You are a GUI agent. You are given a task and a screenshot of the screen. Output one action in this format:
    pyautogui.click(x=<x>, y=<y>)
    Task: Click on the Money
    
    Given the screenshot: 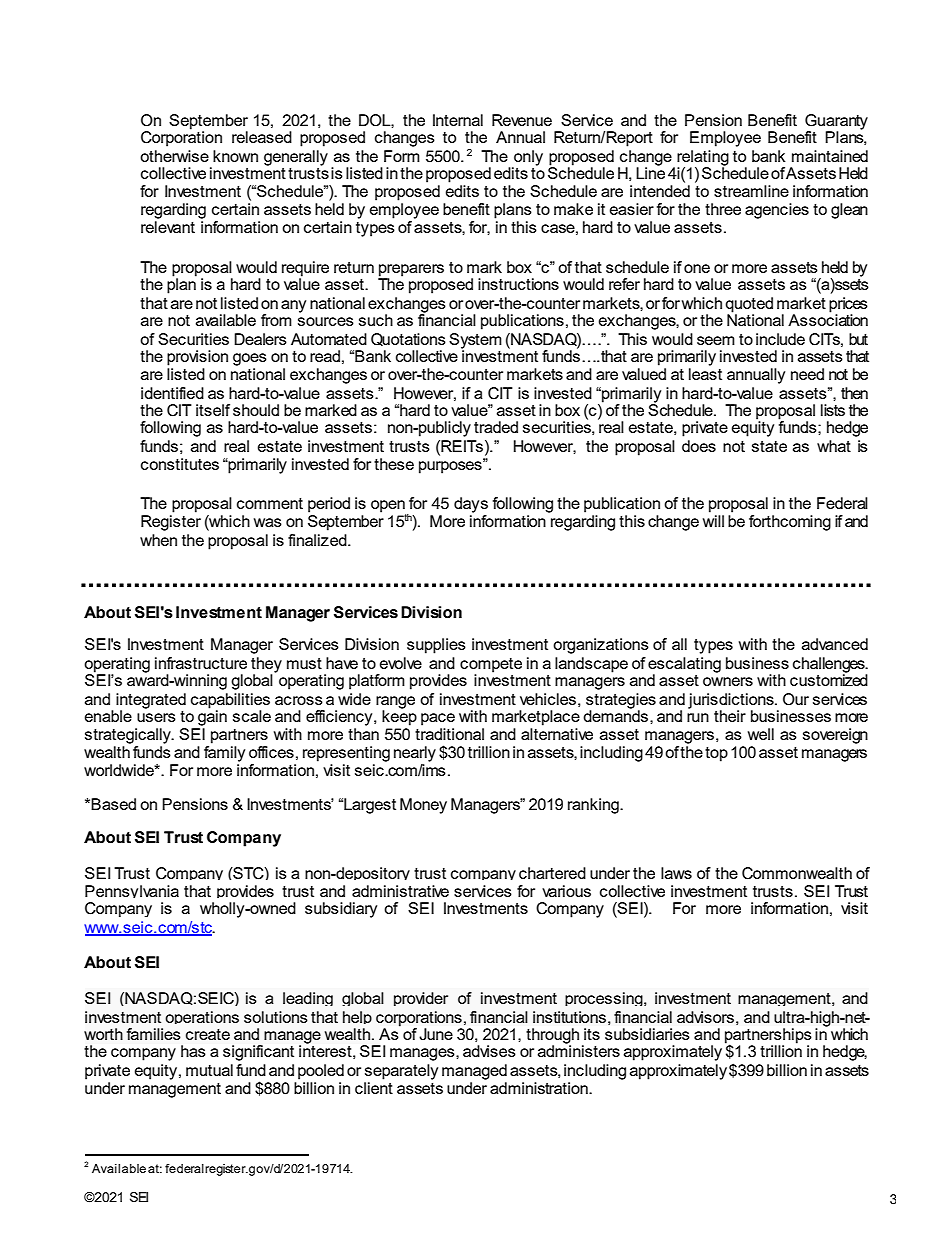 What is the action you would take?
    pyautogui.click(x=423, y=806)
